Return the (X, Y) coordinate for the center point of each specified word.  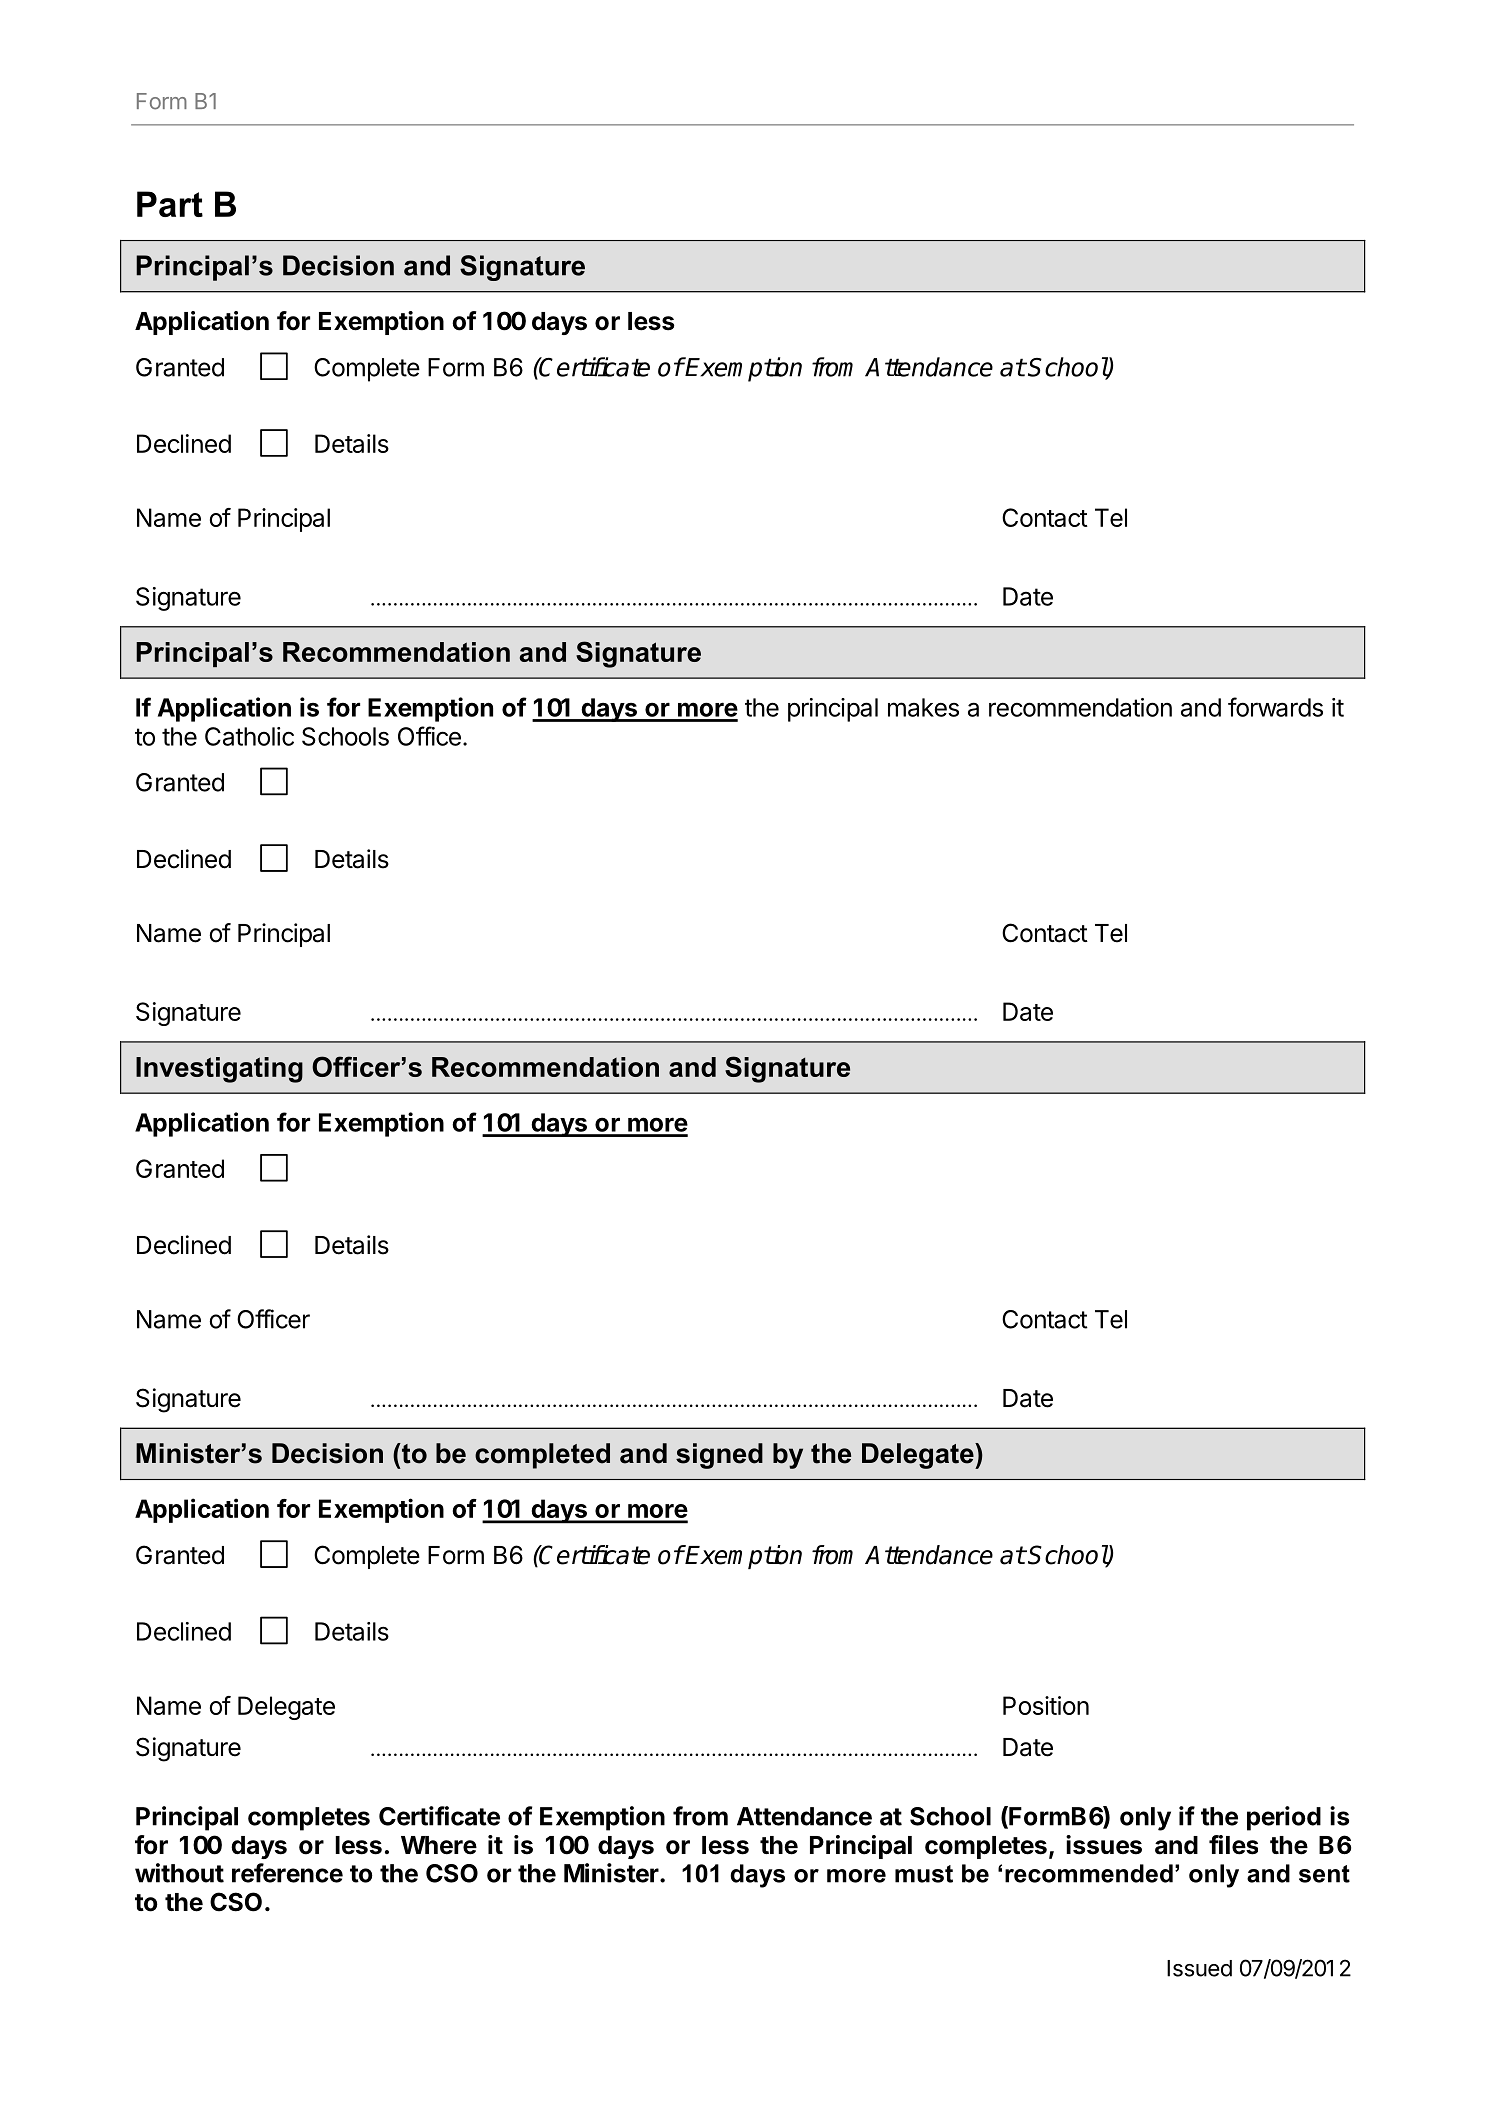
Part (170, 204)
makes (923, 707)
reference (287, 1873)
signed (719, 1456)
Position (1046, 1705)
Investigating (219, 1070)
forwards (1275, 707)
